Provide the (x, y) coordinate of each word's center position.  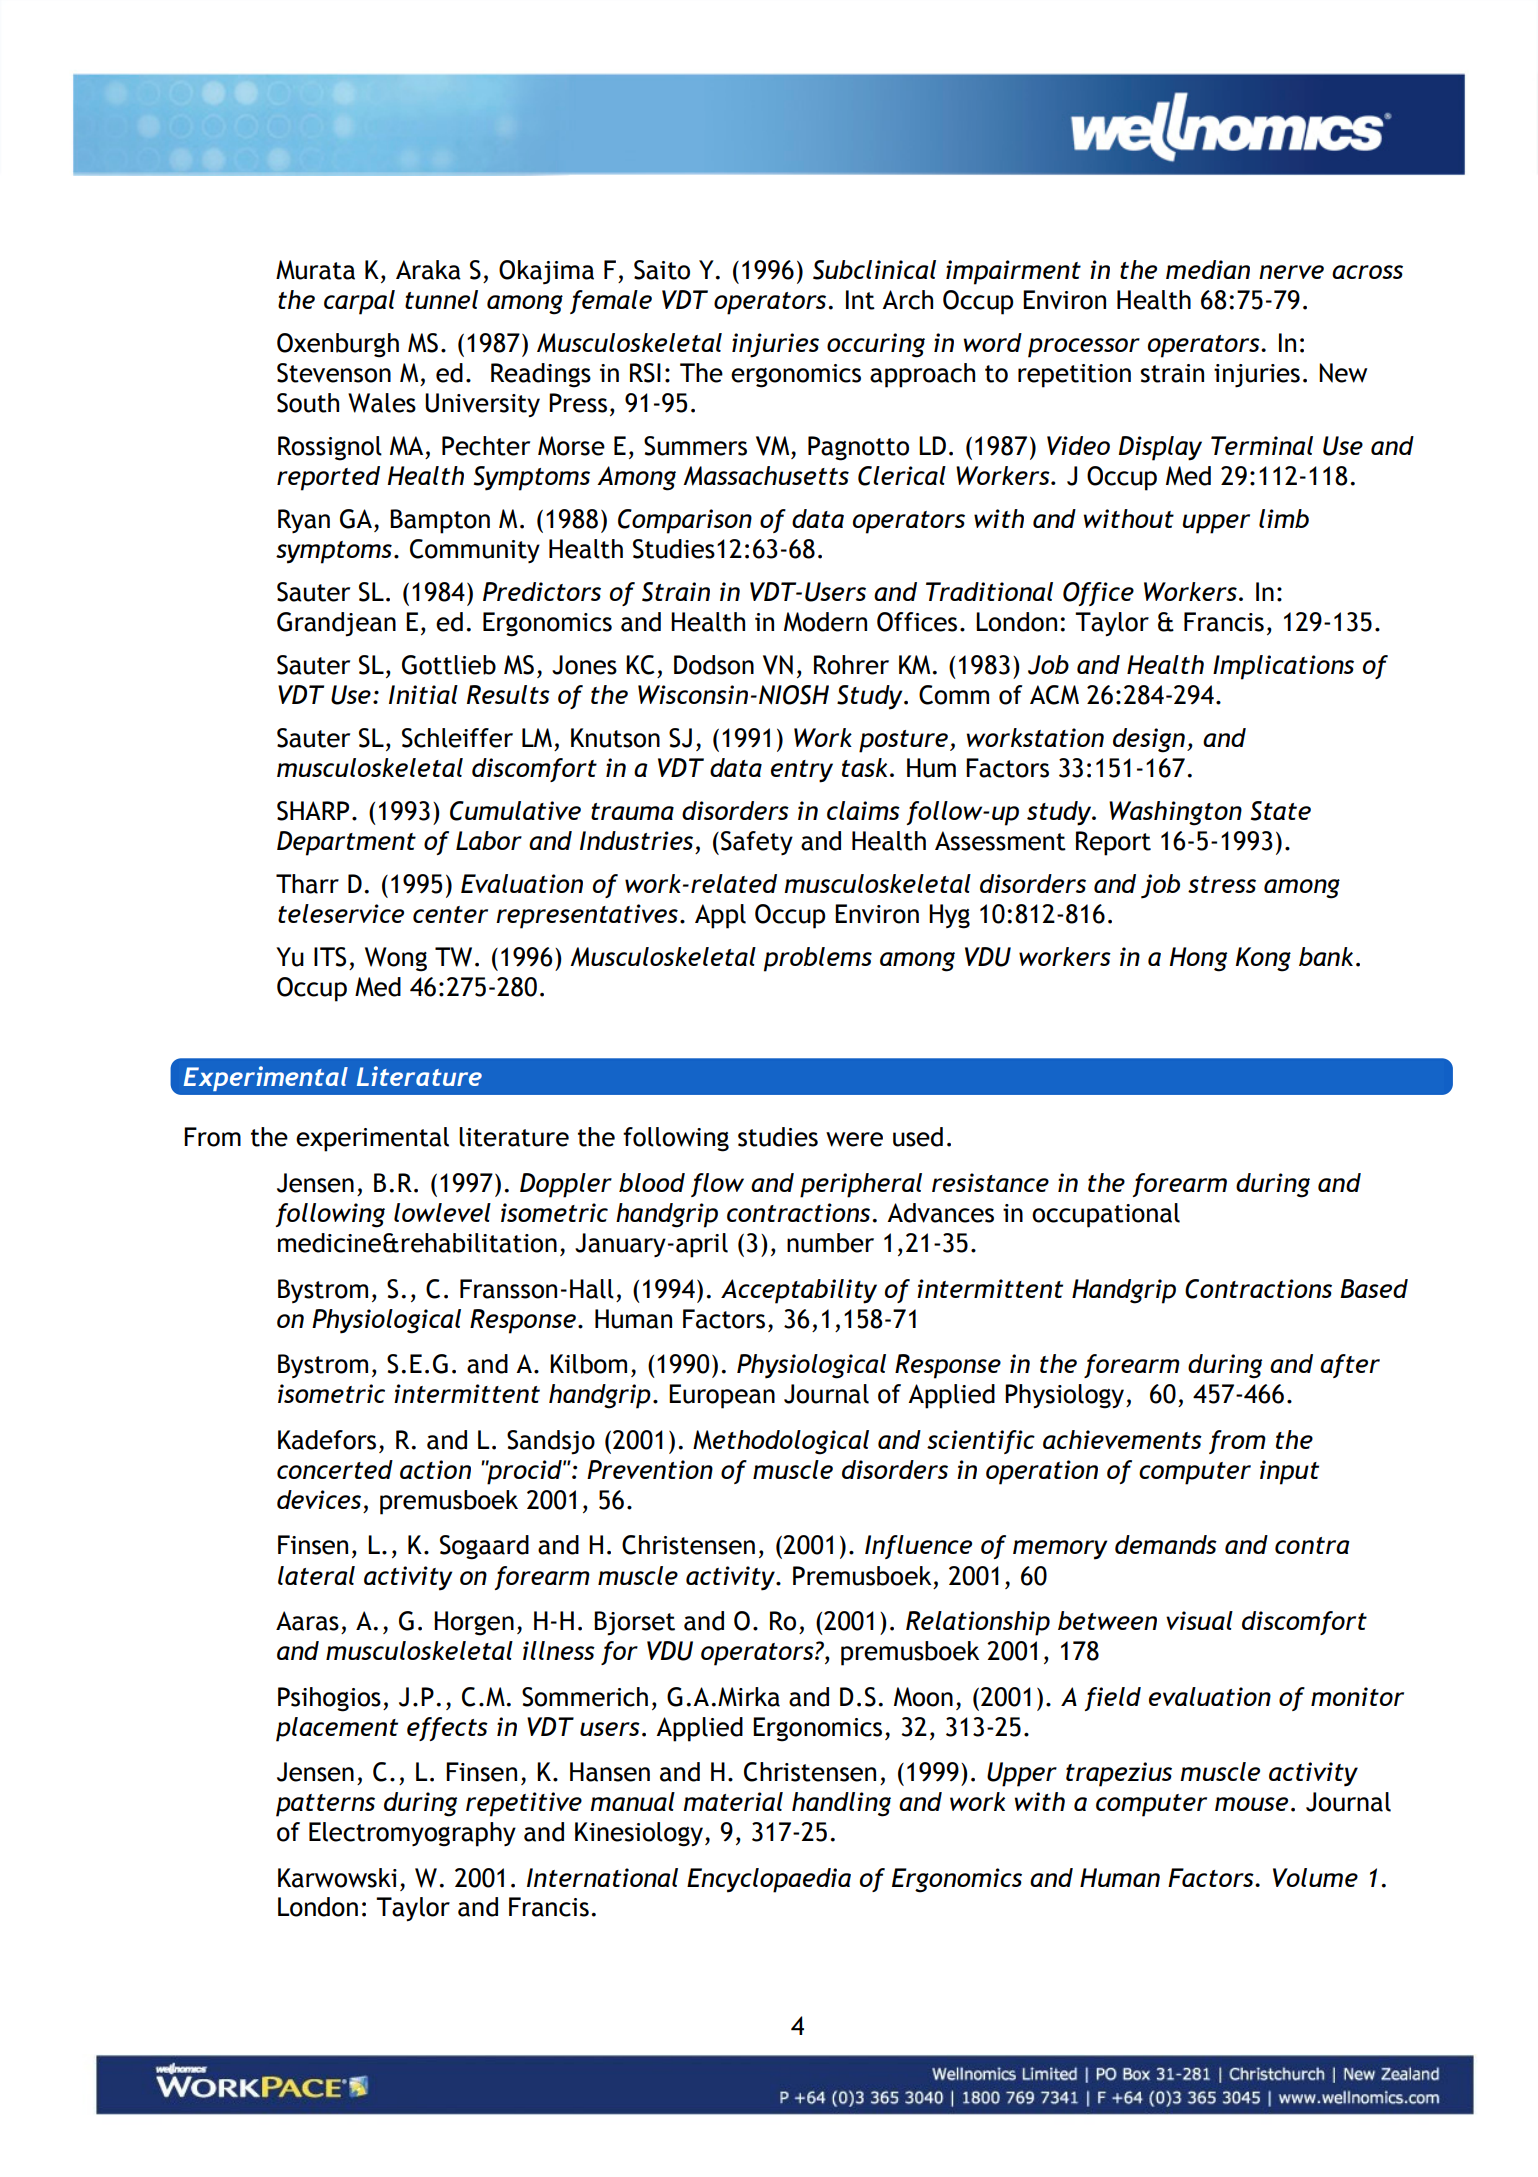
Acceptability (799, 1291)
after (1350, 1366)
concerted (335, 1469)
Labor (489, 840)
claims (863, 810)
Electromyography (412, 1834)
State (1281, 811)
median (1208, 269)
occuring (876, 345)
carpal (359, 302)
